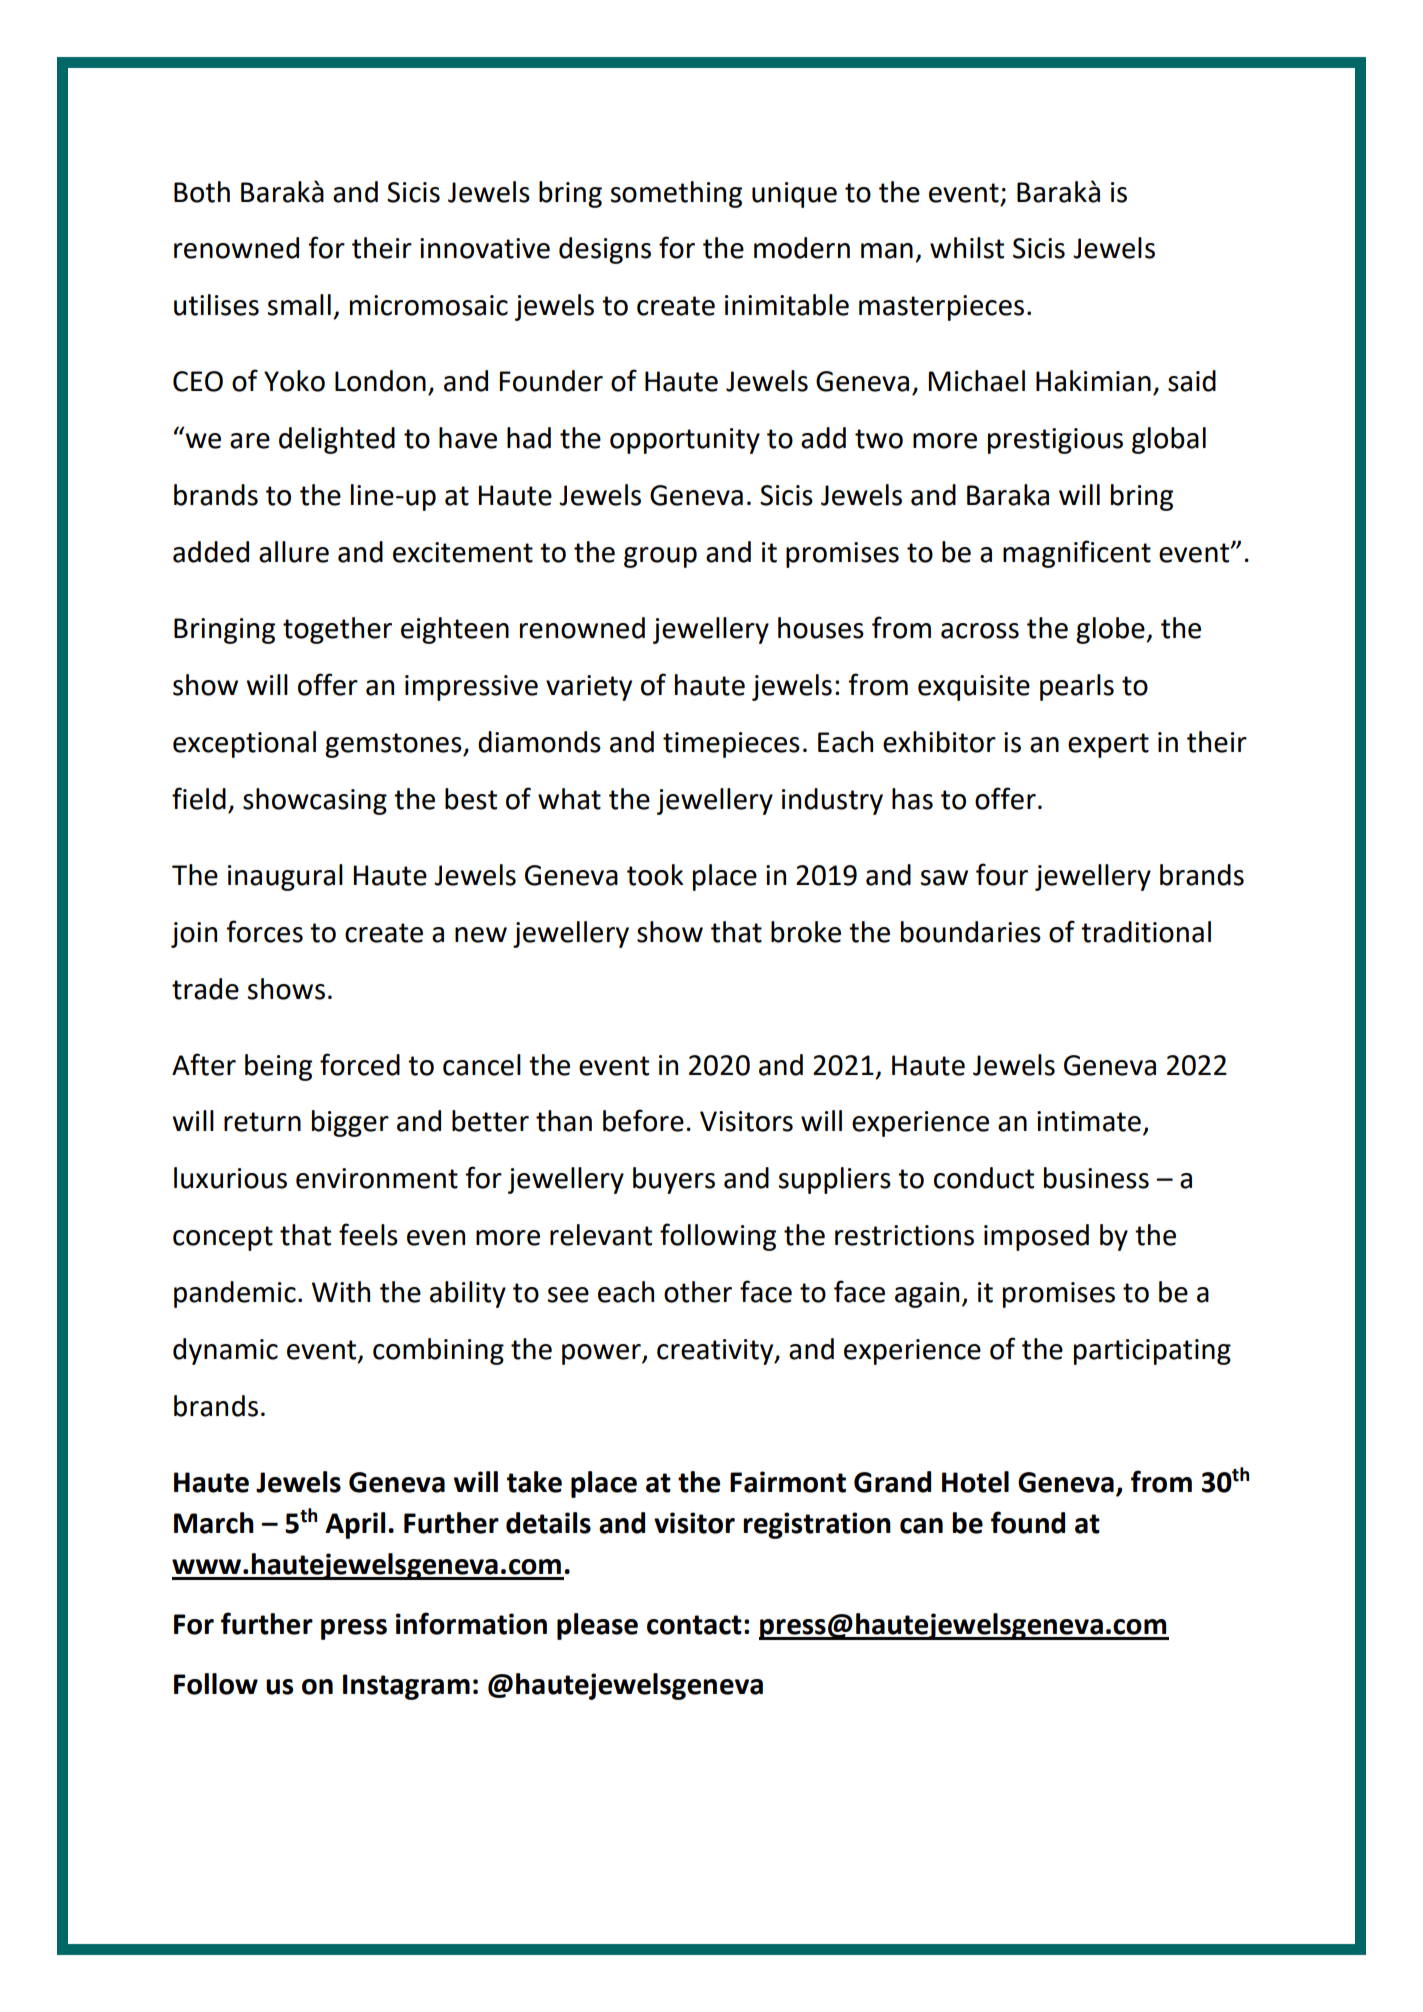  Describe the element at coordinates (294, 552) in the screenshot. I see `allure` at that location.
